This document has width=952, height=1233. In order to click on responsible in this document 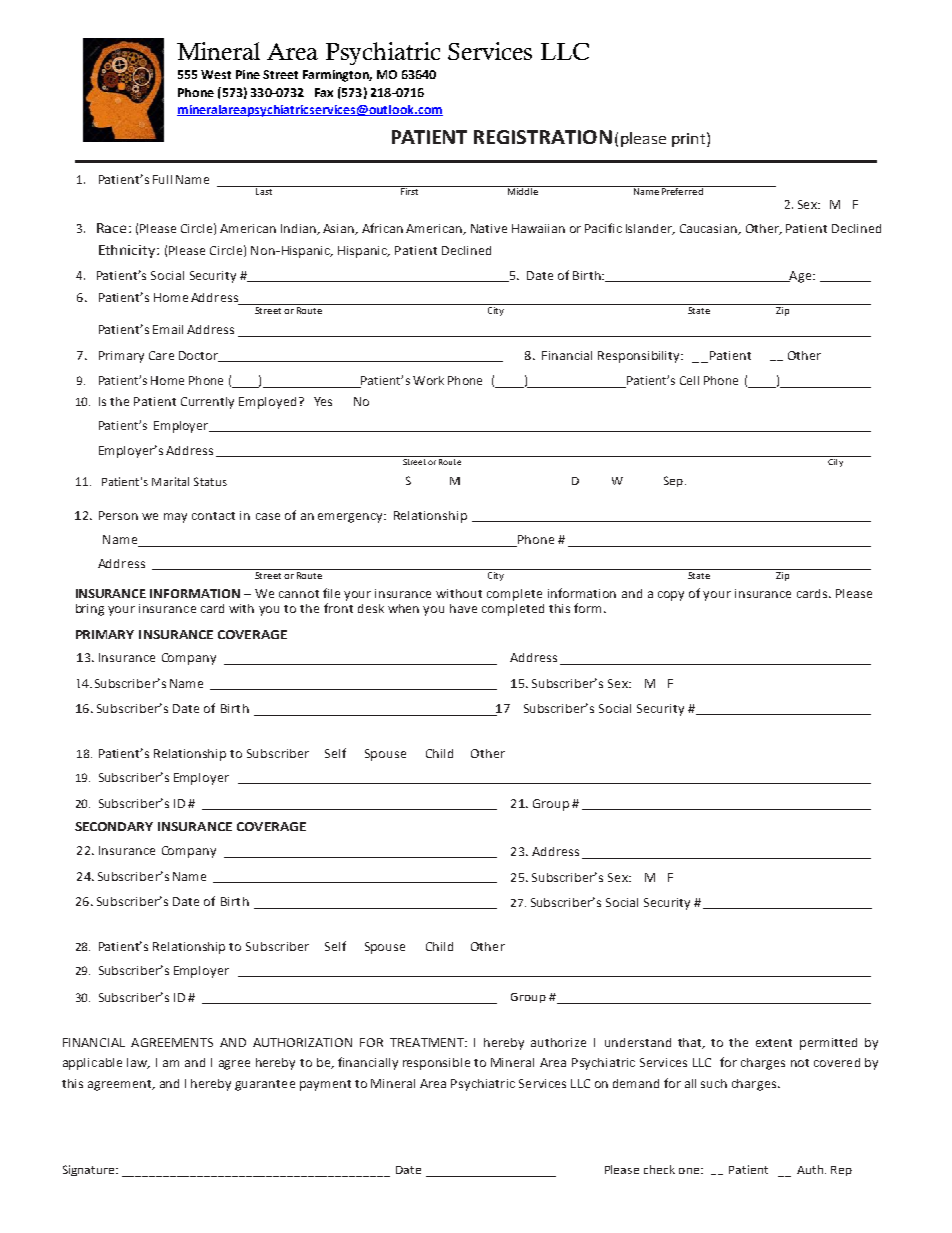, I will do `click(436, 1064)`.
